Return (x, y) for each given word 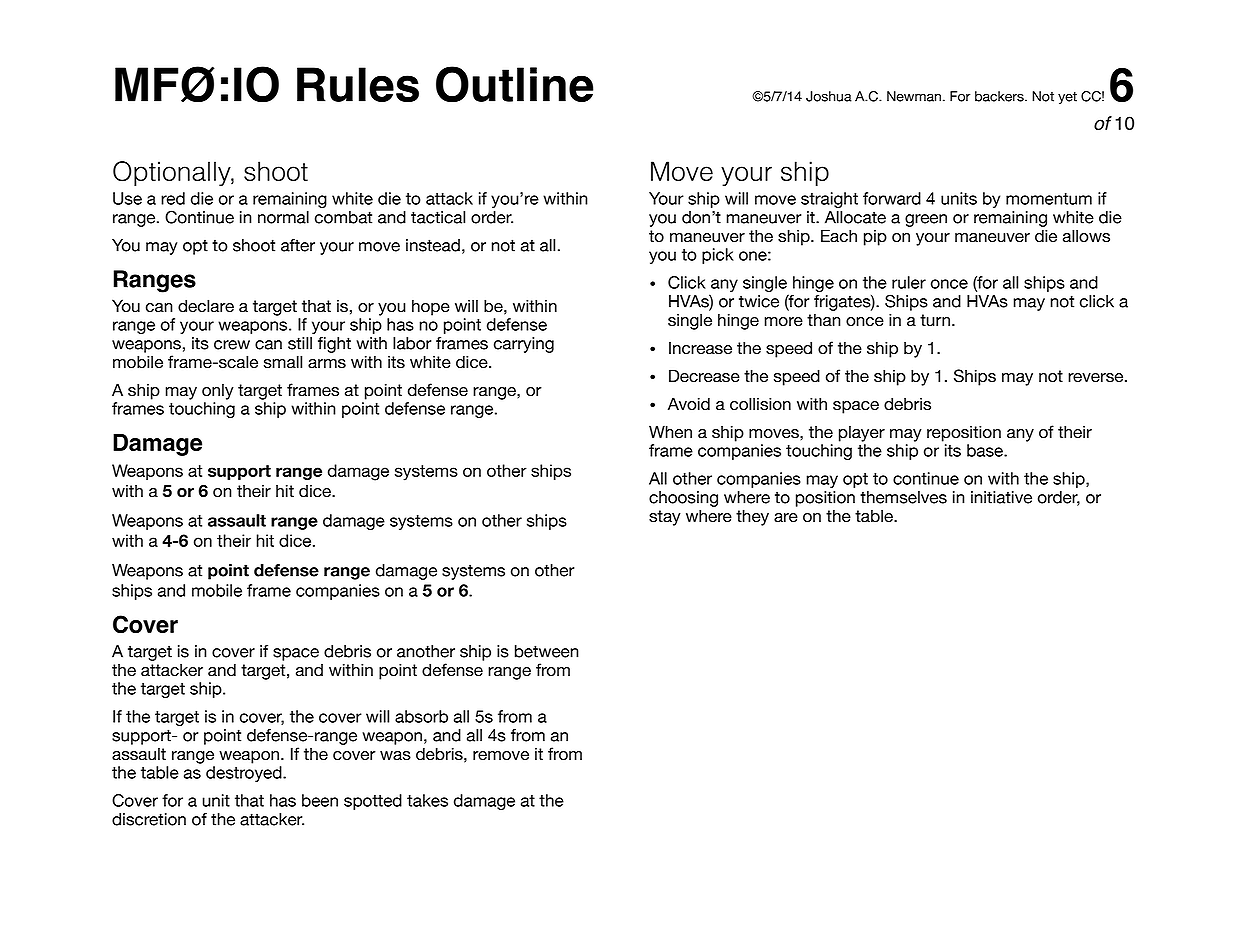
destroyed (245, 774)
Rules (358, 84)
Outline (514, 84)
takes (427, 800)
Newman (914, 96)
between (547, 651)
